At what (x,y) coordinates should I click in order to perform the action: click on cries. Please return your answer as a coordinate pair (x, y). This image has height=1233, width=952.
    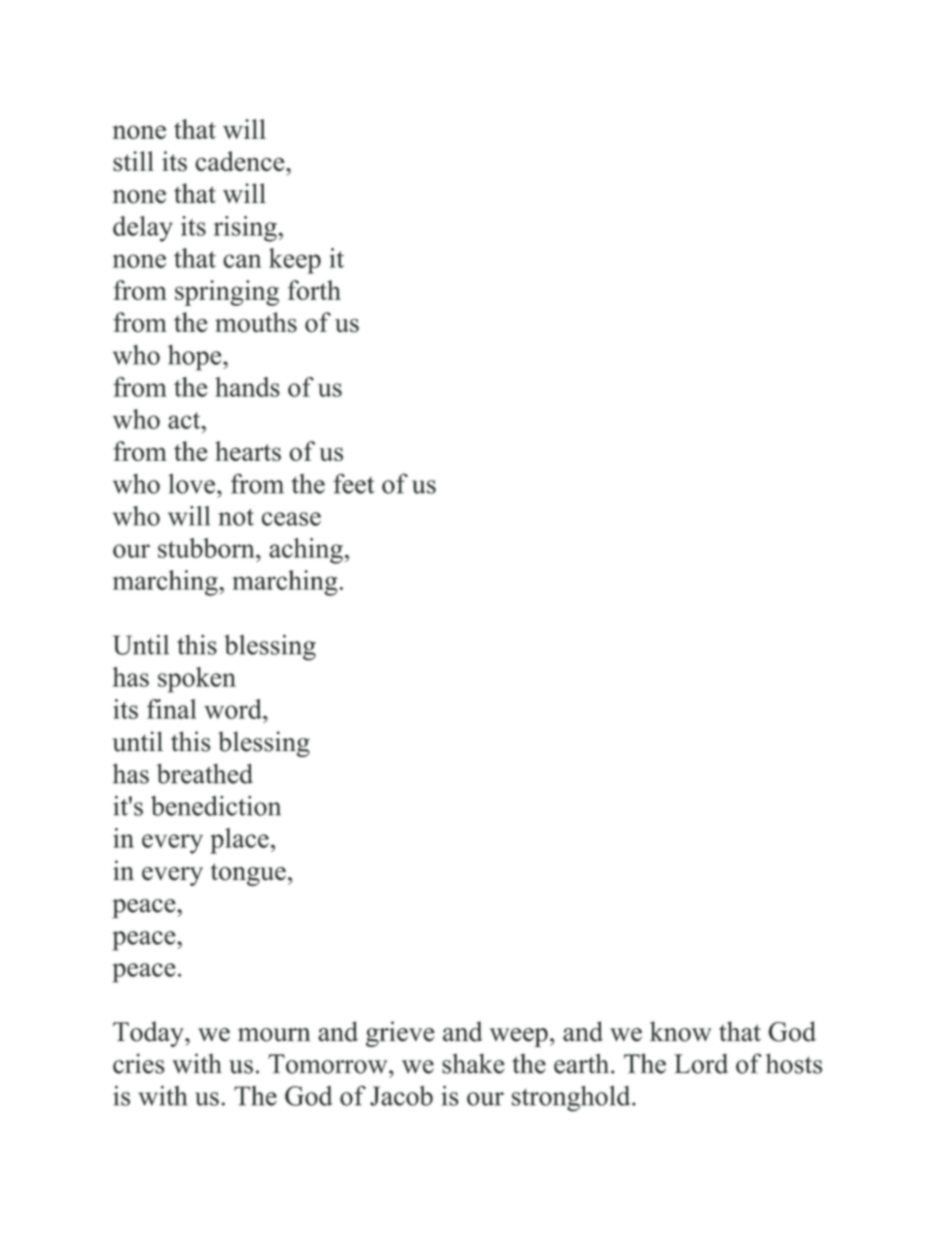
    Looking at the image, I should click on (139, 1063).
